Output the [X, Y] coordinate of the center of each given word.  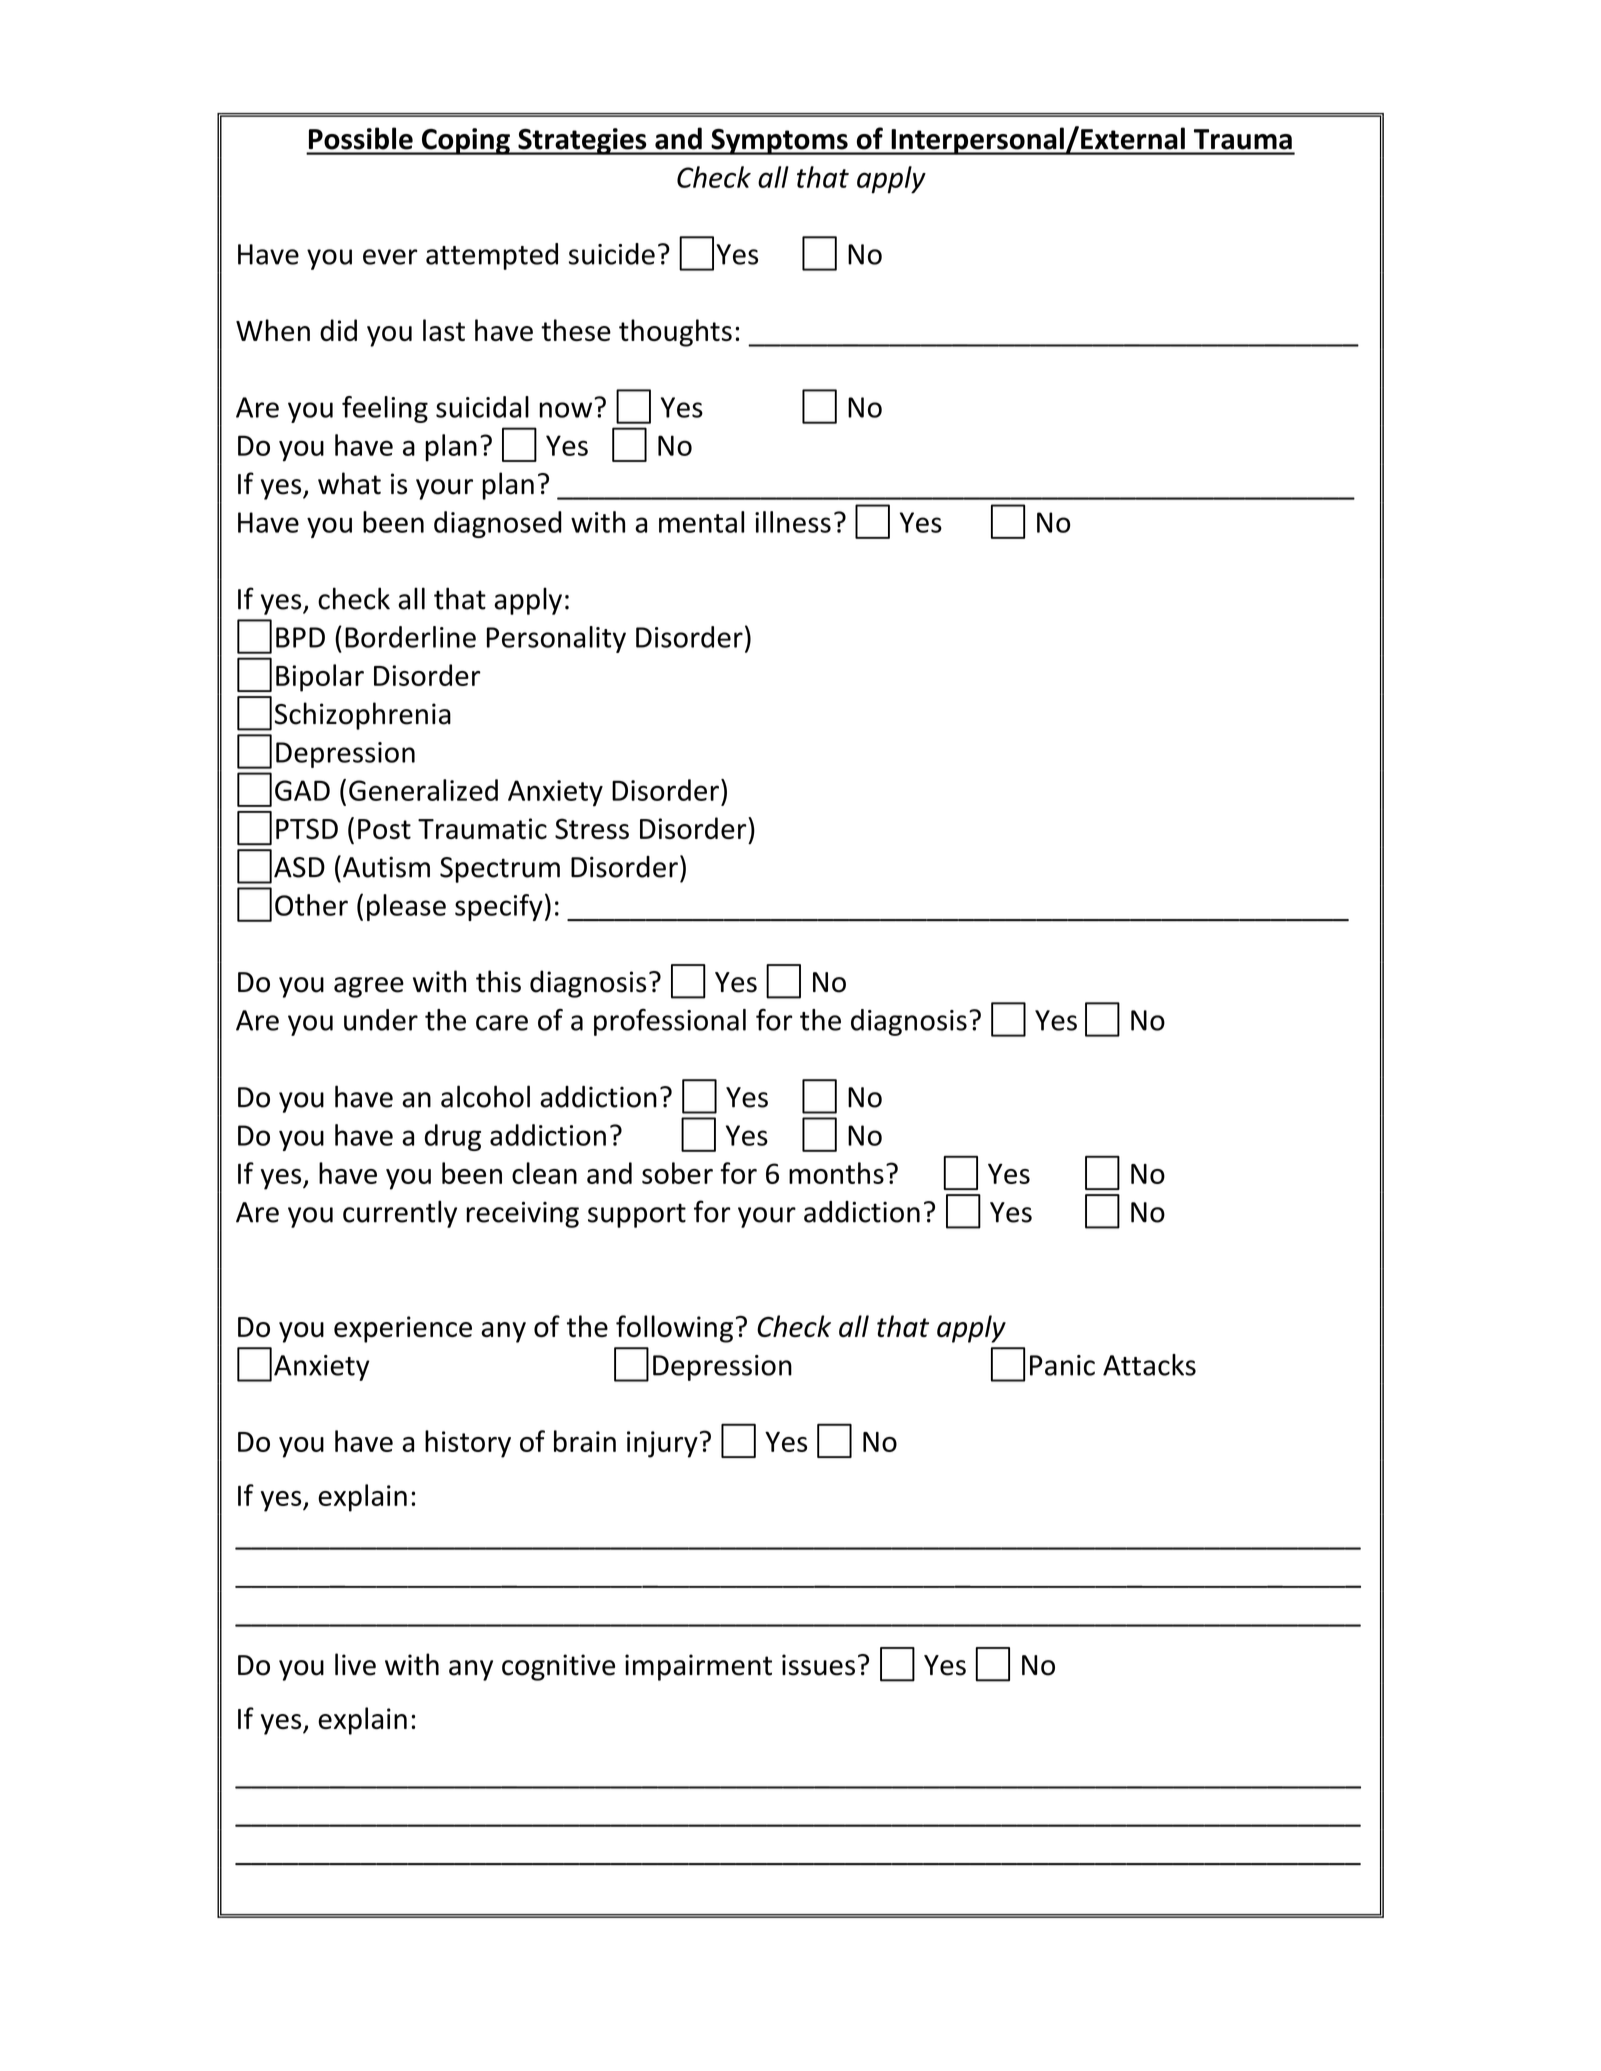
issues [818, 1665]
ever [390, 257]
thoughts [675, 333]
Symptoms [779, 141]
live [355, 1664]
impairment [698, 1667]
